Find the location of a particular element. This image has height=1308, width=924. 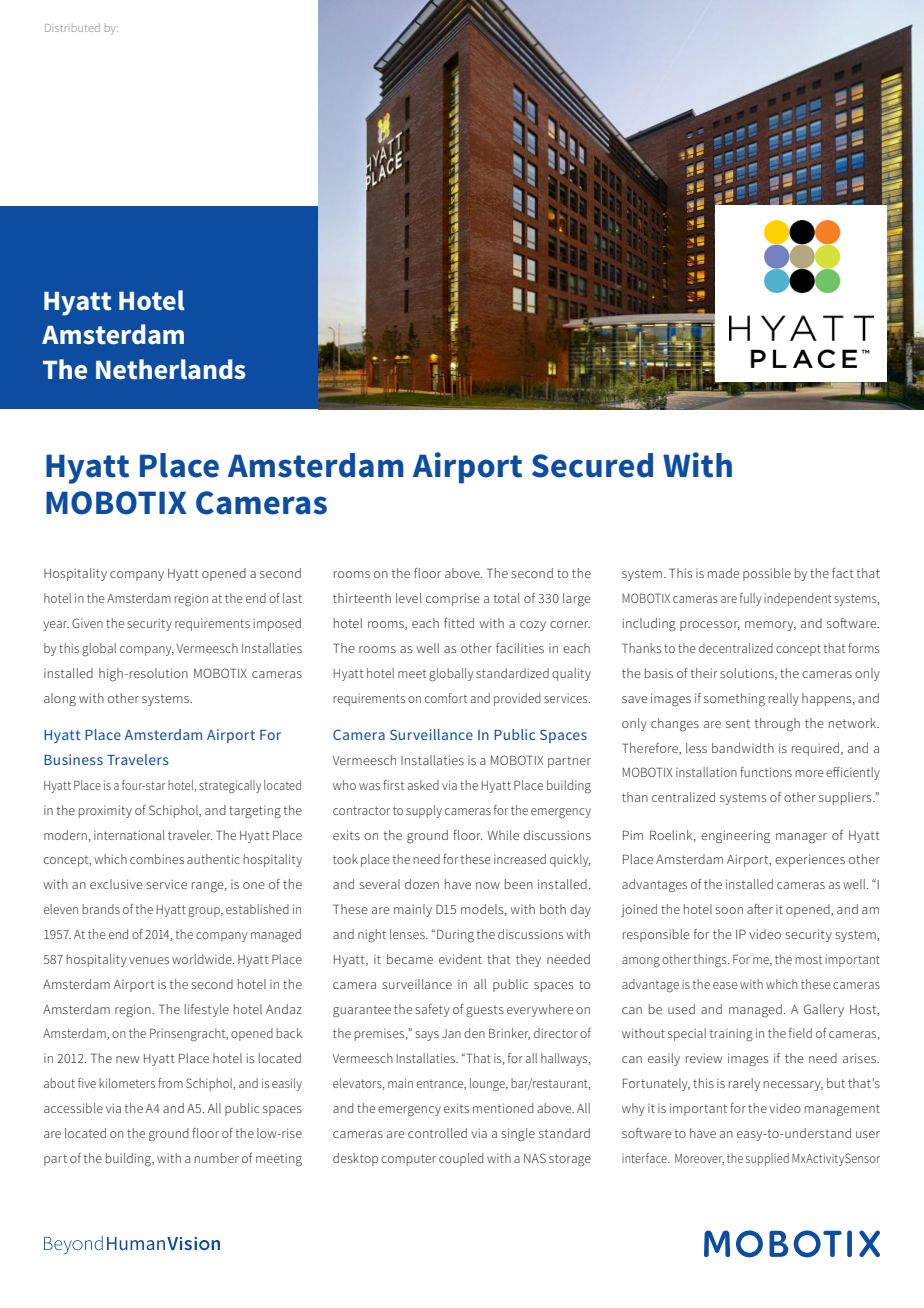

possible is located at coordinates (767, 574).
